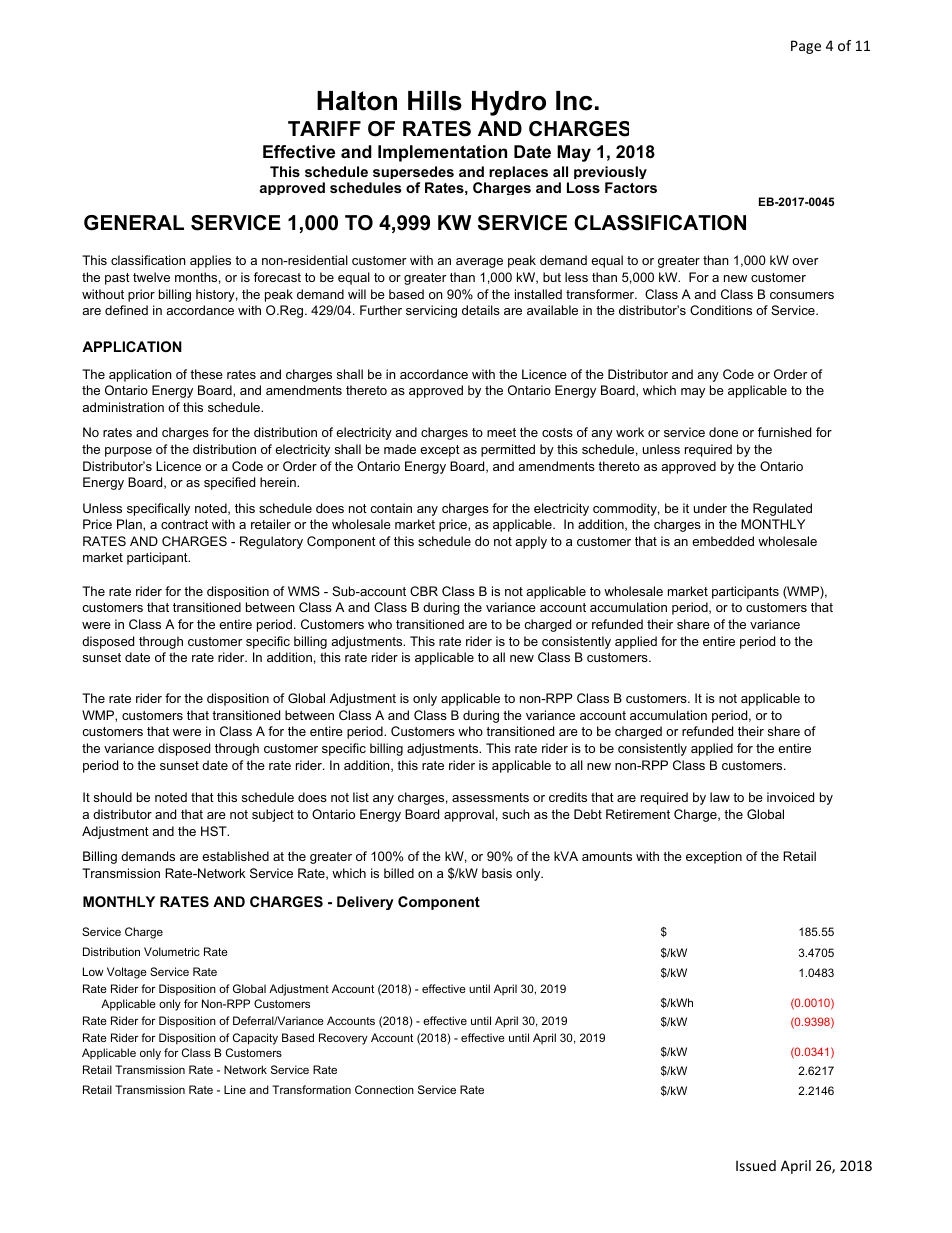 The image size is (952, 1233). What do you see at coordinates (756, 1165) in the page?
I see `Issued` at bounding box center [756, 1165].
